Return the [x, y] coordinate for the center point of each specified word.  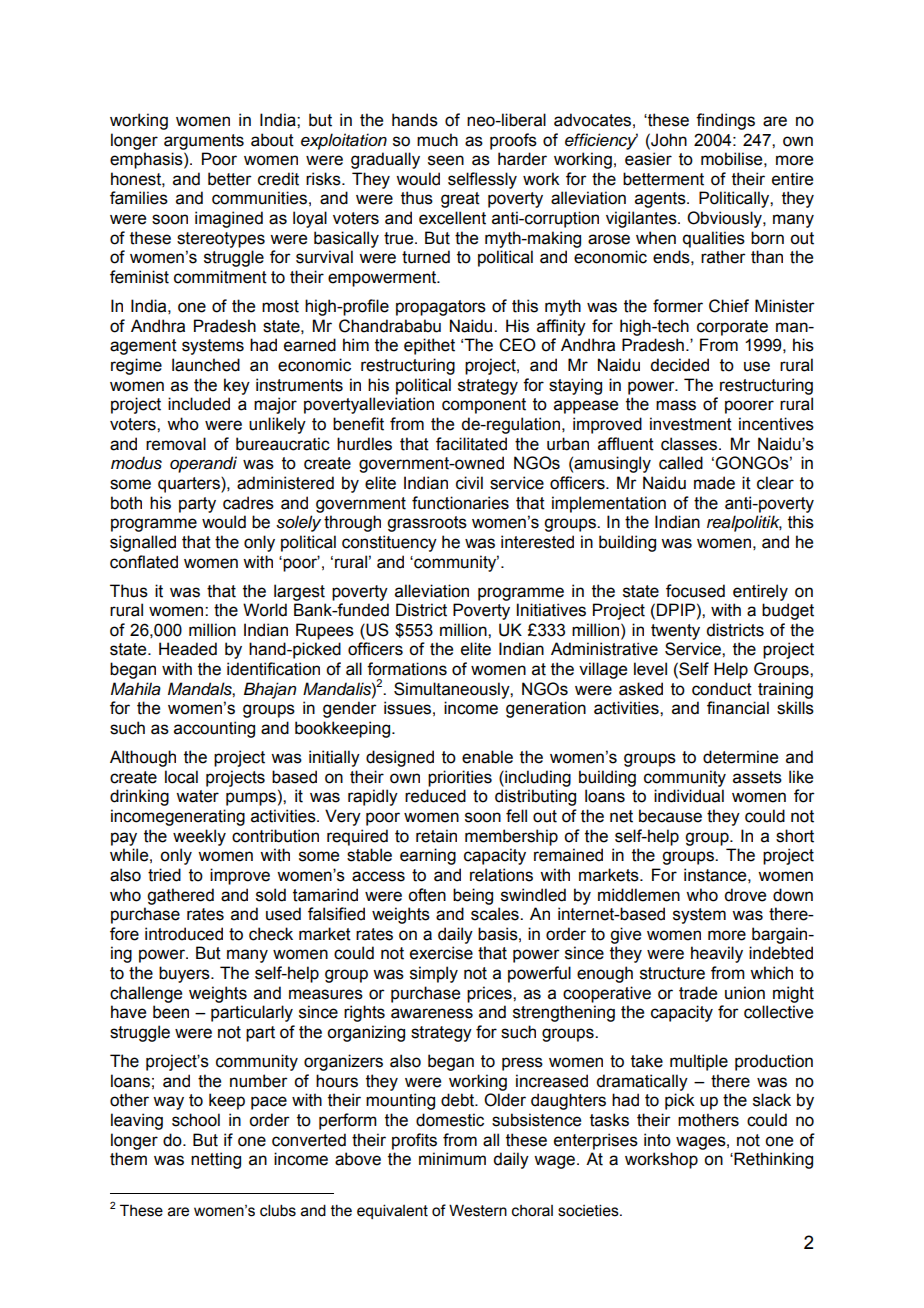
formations [407, 669]
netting [216, 1160]
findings [725, 121]
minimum [452, 1159]
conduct [722, 689]
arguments [204, 142]
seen [446, 160]
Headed [188, 649]
